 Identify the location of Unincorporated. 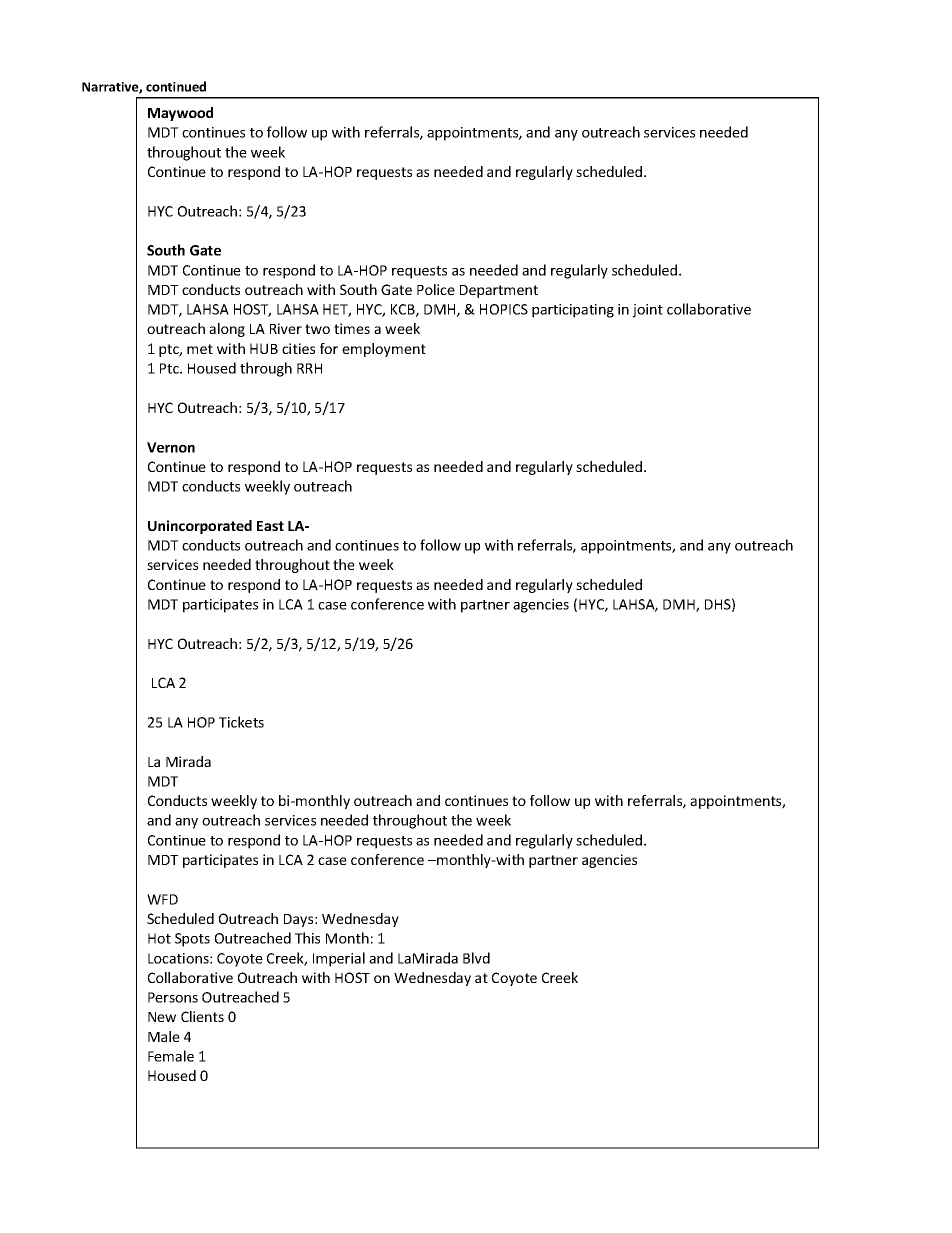
(200, 527).
